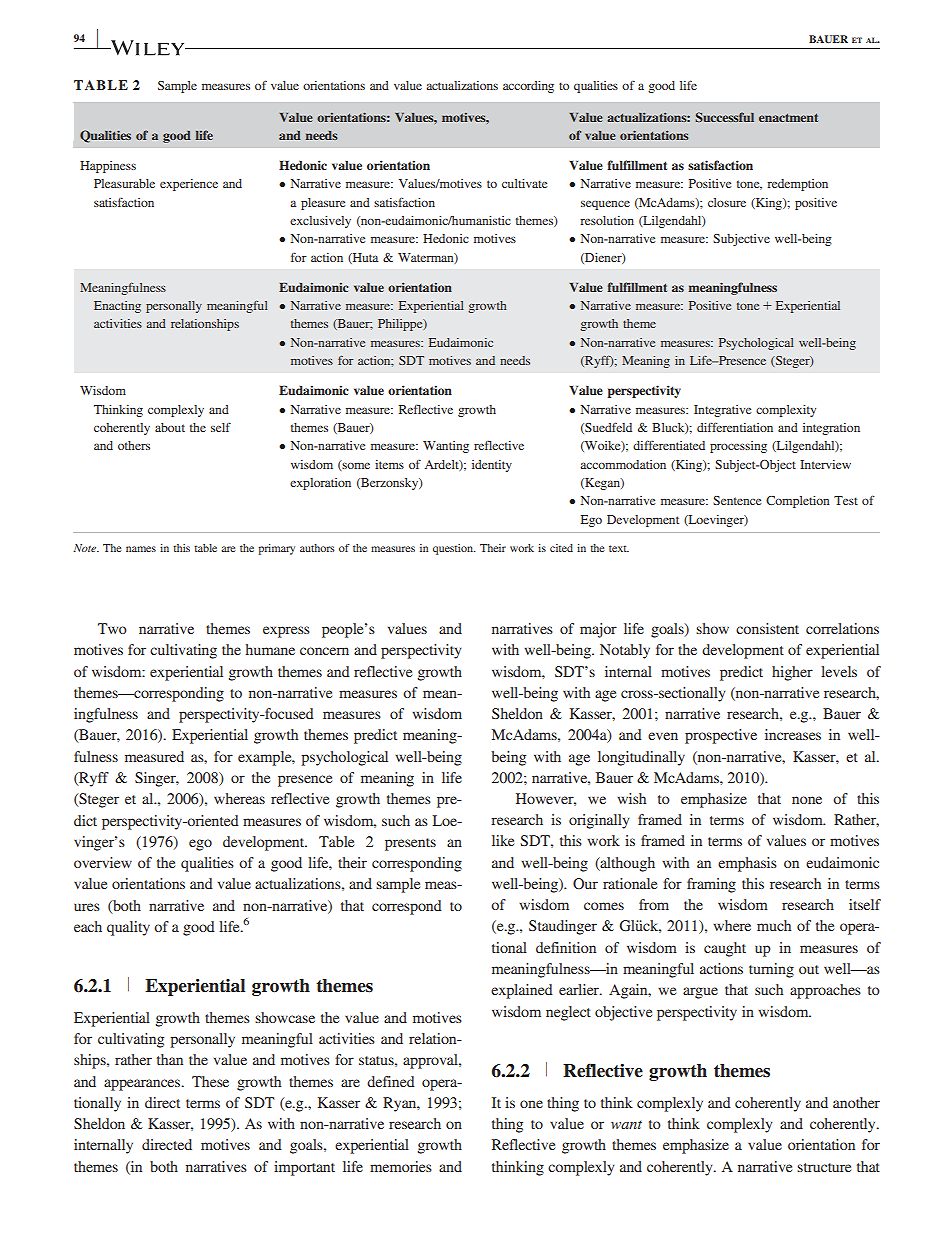 The image size is (952, 1251). I want to click on structure, so click(824, 1167).
